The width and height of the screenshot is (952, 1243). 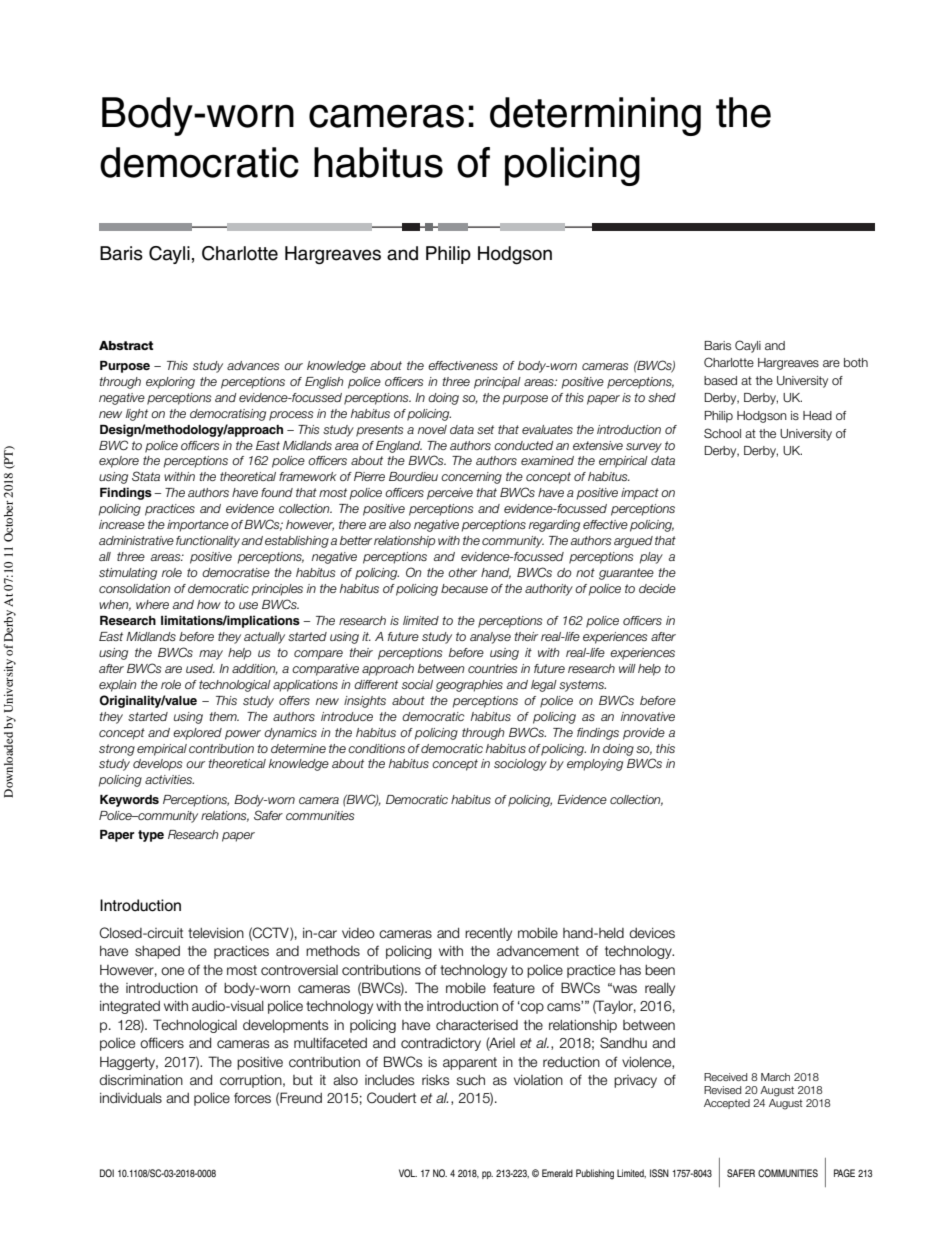 What do you see at coordinates (722, 433) in the screenshot?
I see `School` at bounding box center [722, 433].
